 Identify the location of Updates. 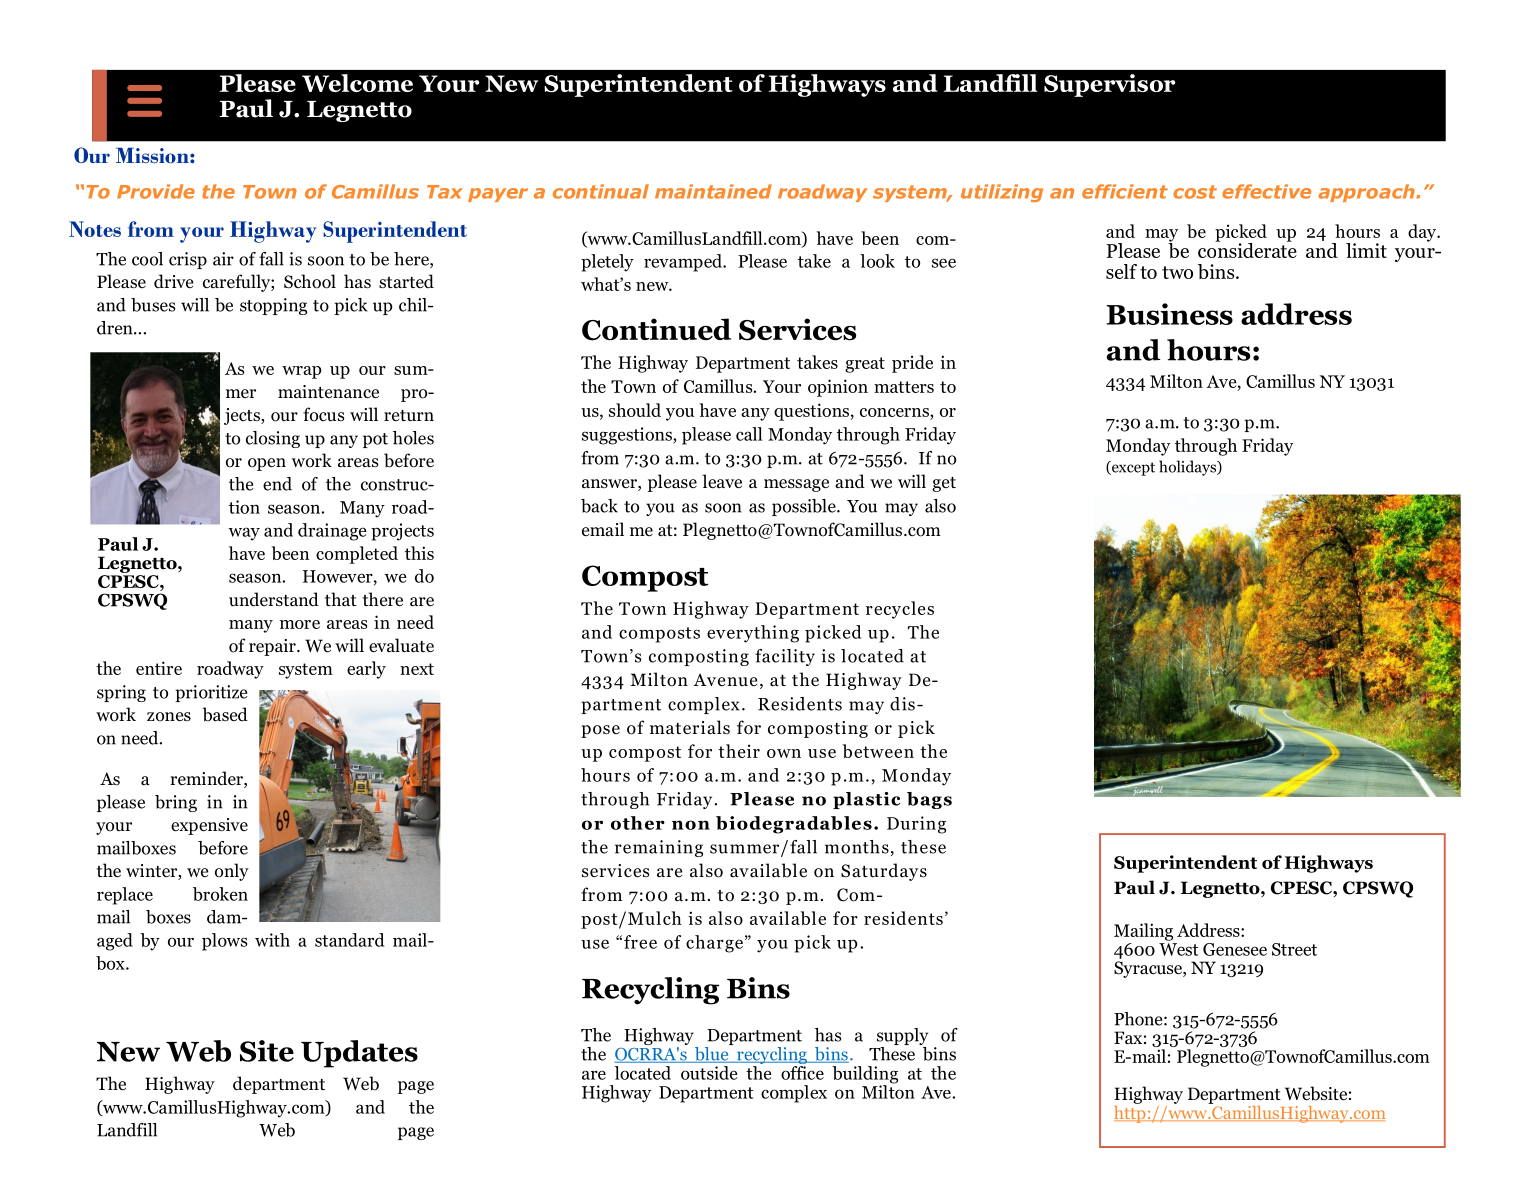
(359, 1054).
